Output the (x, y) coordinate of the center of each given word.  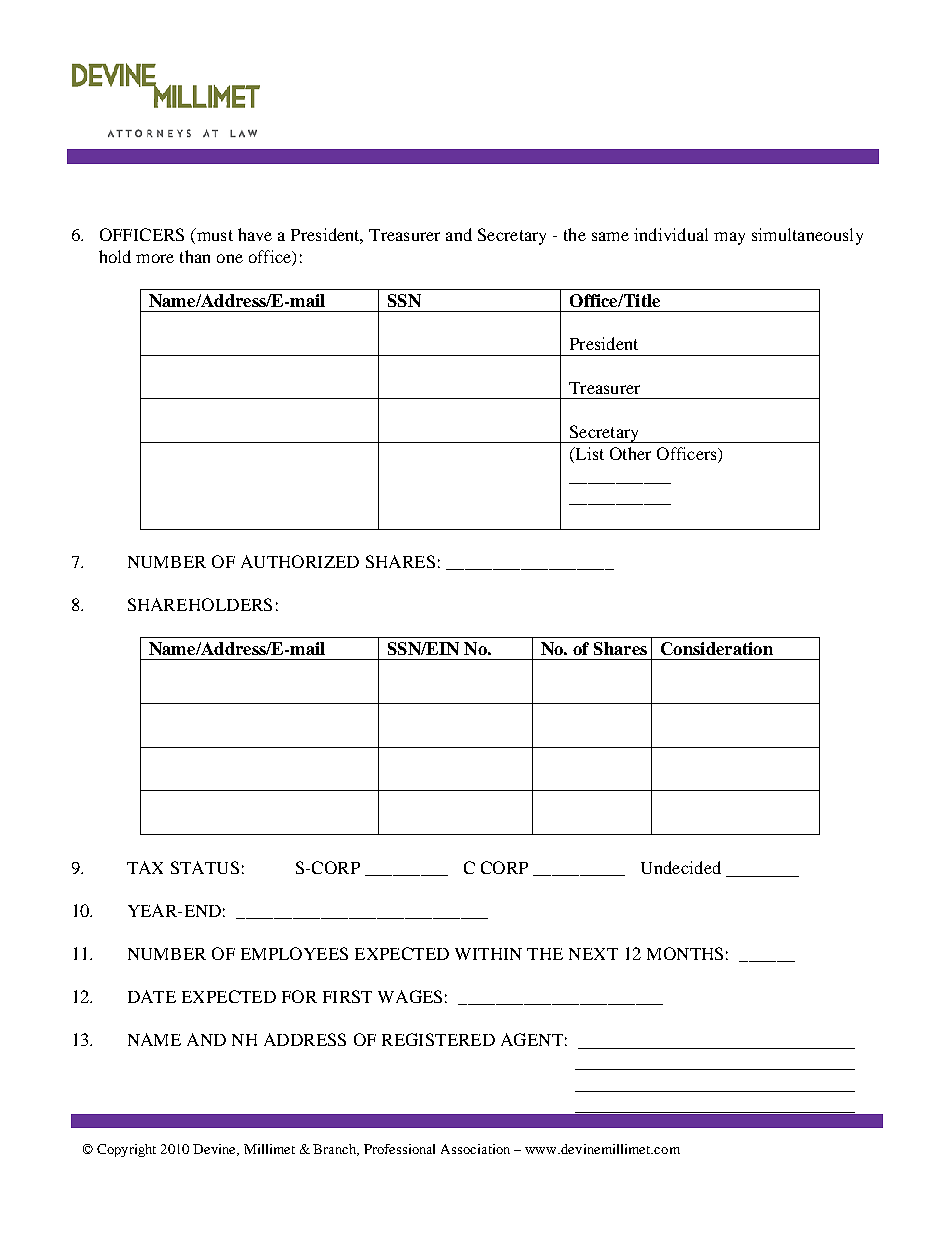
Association (475, 1149)
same (610, 236)
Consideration (717, 648)
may (729, 238)
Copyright (126, 1150)
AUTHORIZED (300, 561)
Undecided (681, 867)
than (195, 256)
